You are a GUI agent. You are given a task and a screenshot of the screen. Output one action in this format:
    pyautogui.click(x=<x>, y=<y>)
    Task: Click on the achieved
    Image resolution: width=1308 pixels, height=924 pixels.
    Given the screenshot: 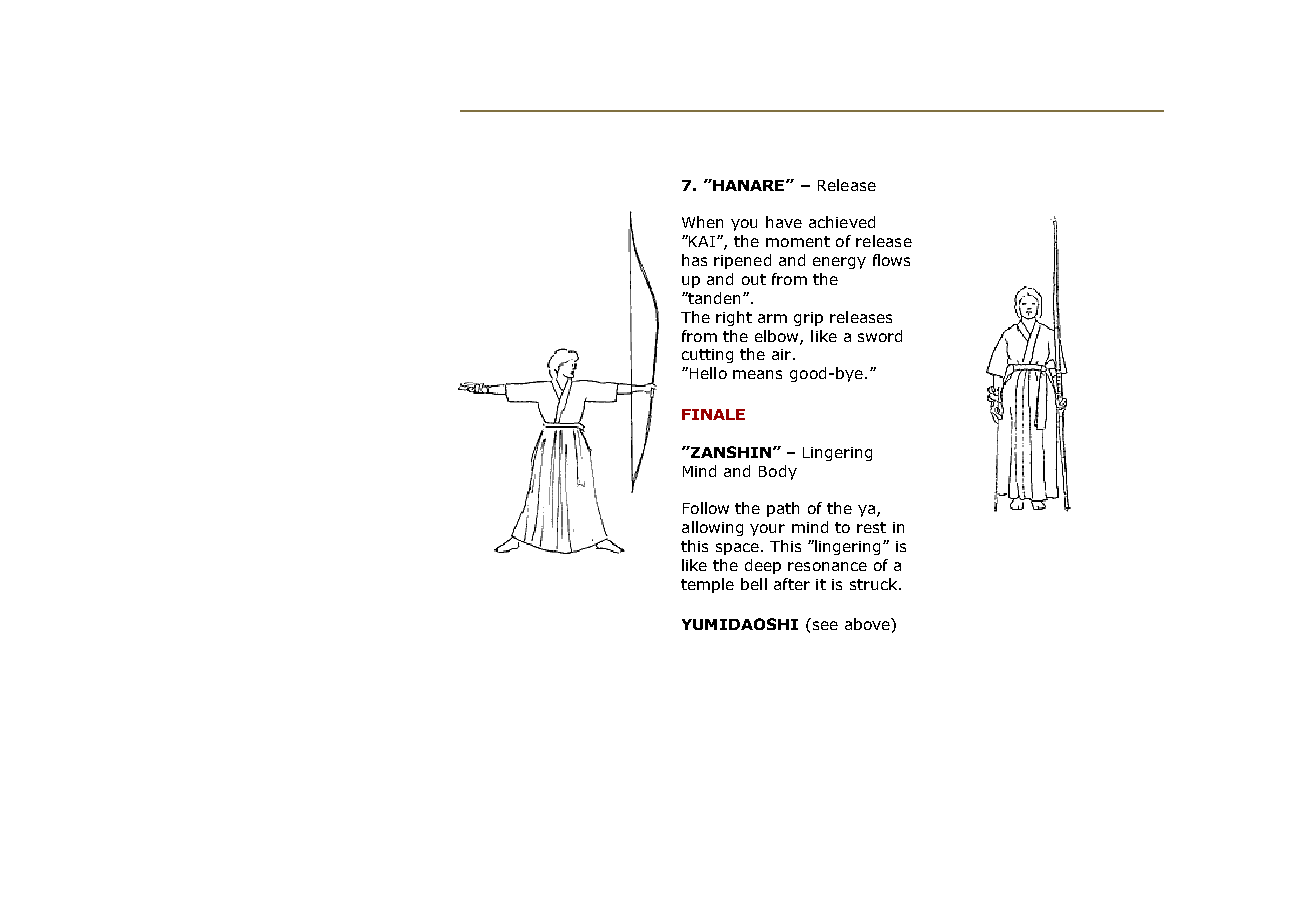 What is the action you would take?
    pyautogui.click(x=842, y=222)
